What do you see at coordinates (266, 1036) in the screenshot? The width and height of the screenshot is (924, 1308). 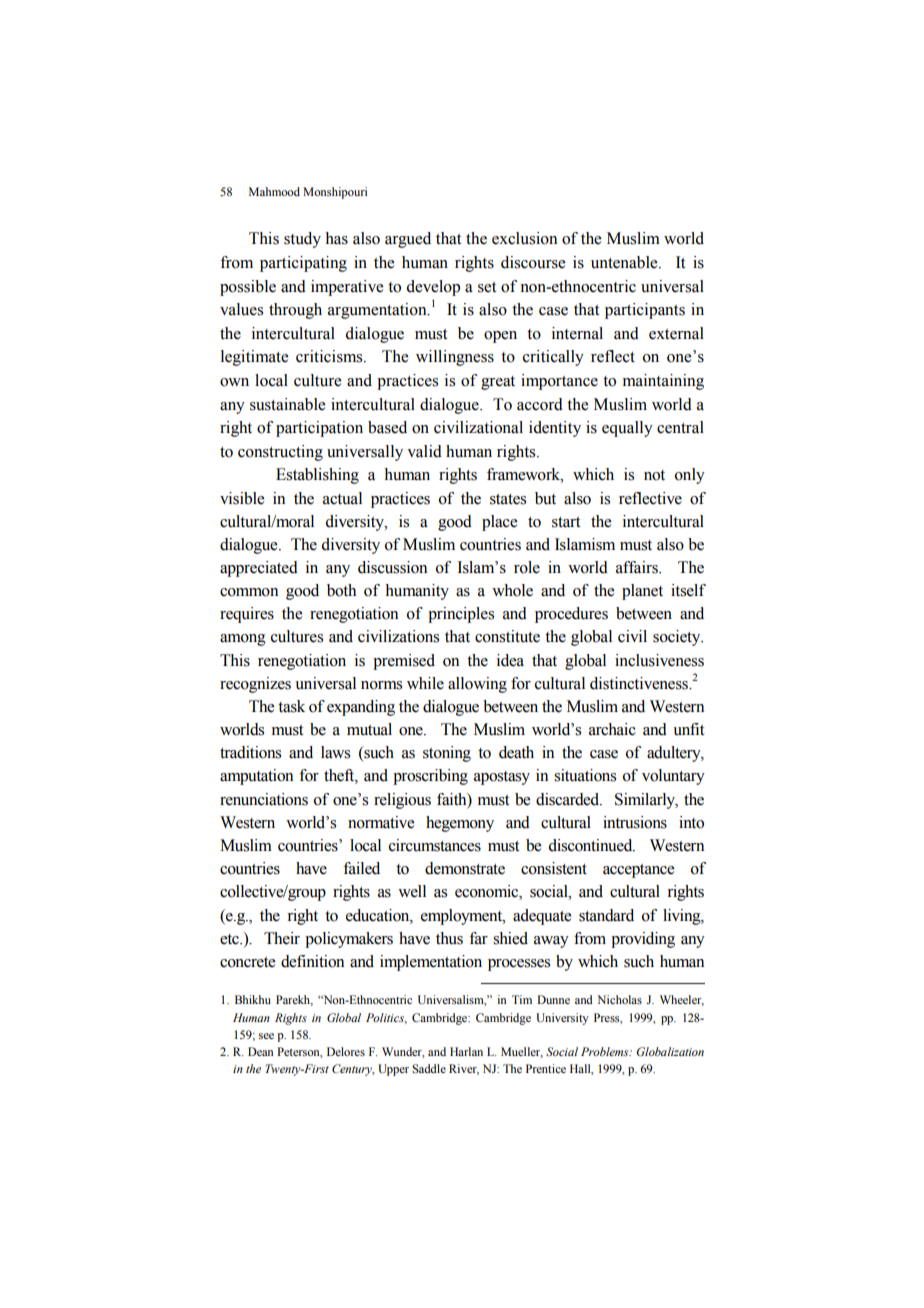 I see `see` at bounding box center [266, 1036].
